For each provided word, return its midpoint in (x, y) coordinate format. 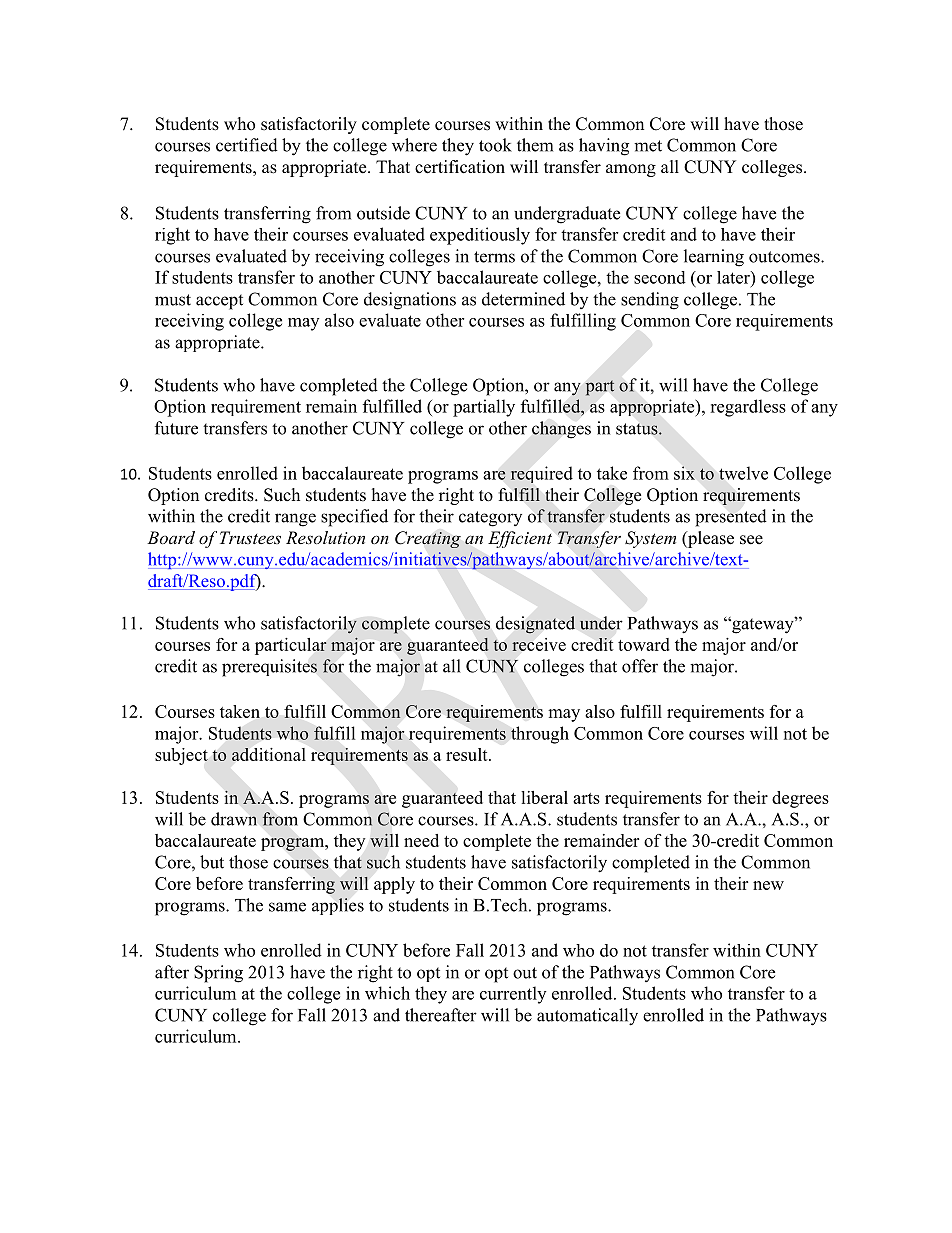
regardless (748, 408)
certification (460, 167)
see (751, 540)
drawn (234, 819)
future (176, 428)
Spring (218, 974)
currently (513, 995)
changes (561, 430)
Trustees (250, 537)
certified (247, 145)
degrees (800, 799)
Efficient (520, 539)
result (468, 754)
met (648, 146)
